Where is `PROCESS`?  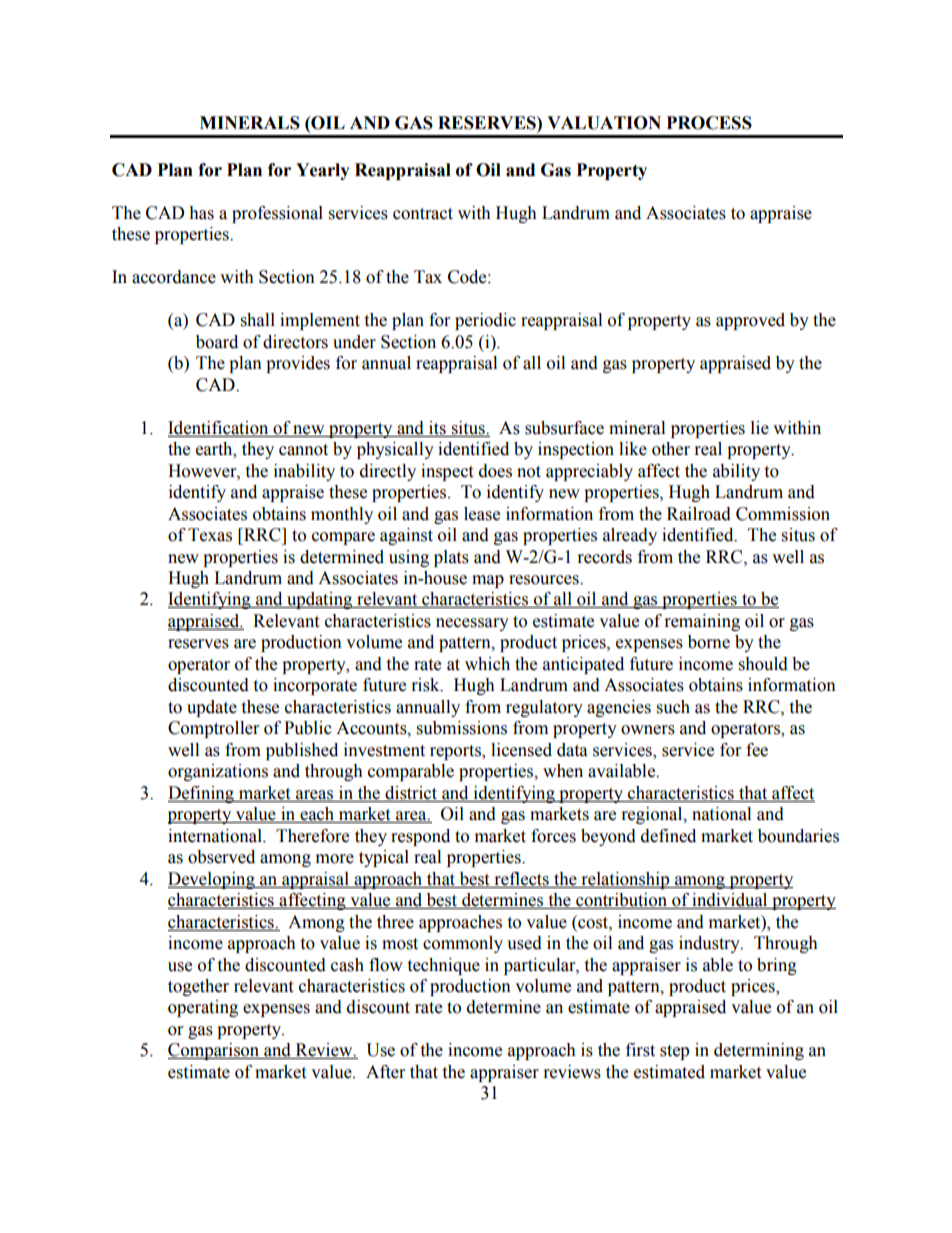 PROCESS is located at coordinates (709, 123).
